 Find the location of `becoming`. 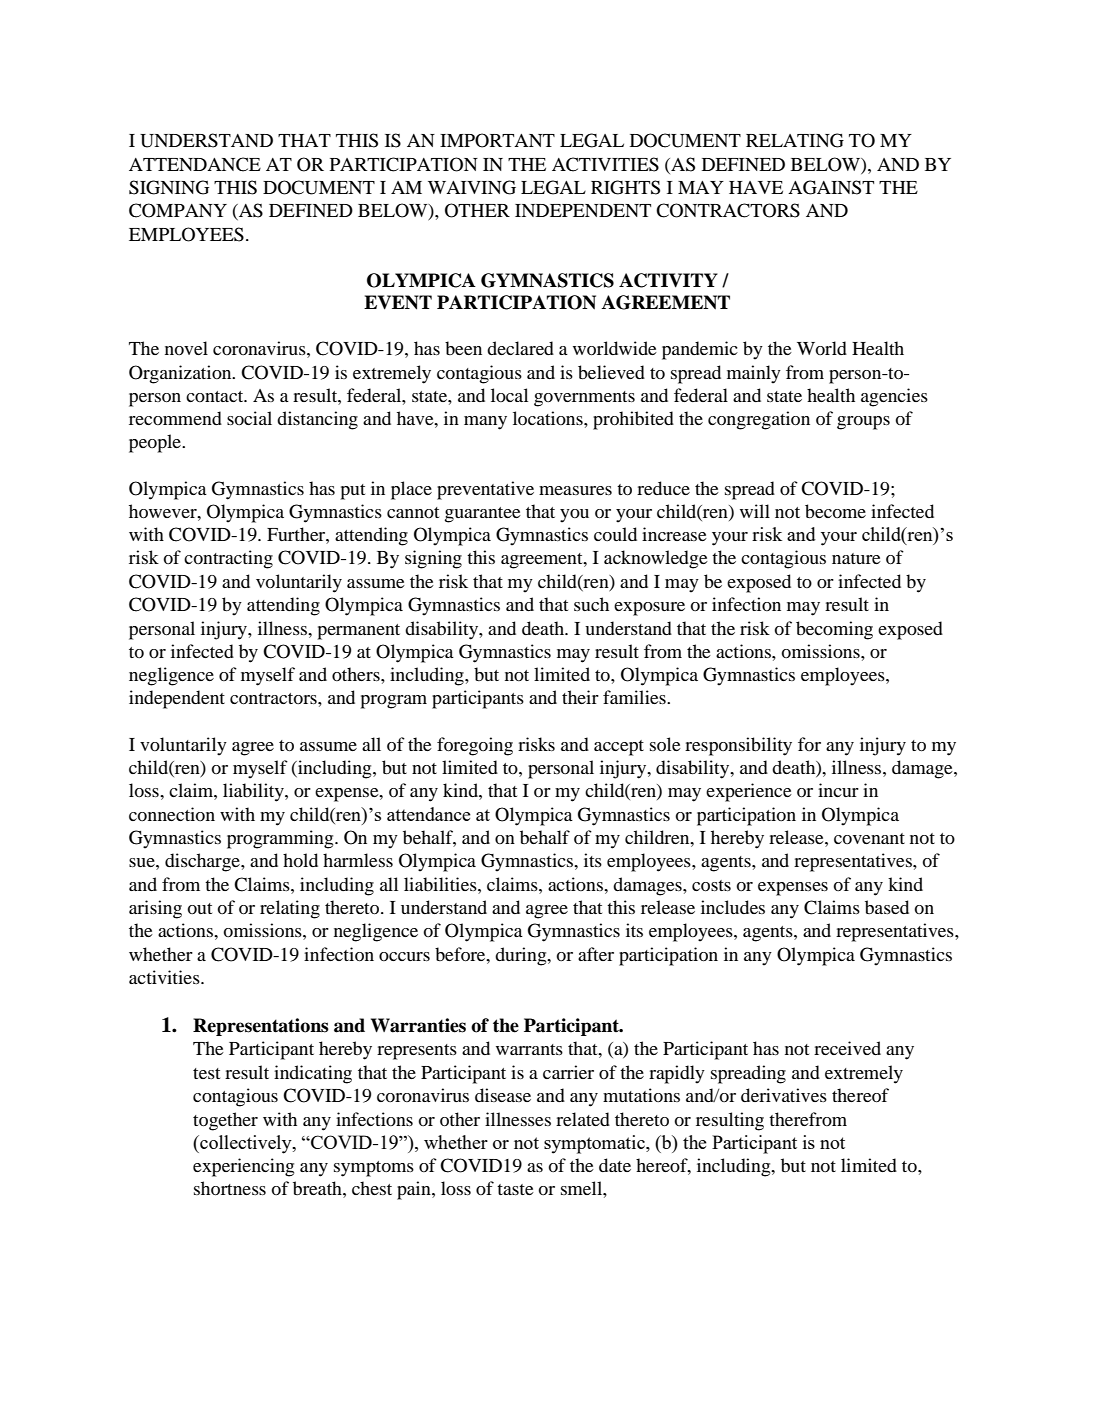

becoming is located at coordinates (834, 630).
